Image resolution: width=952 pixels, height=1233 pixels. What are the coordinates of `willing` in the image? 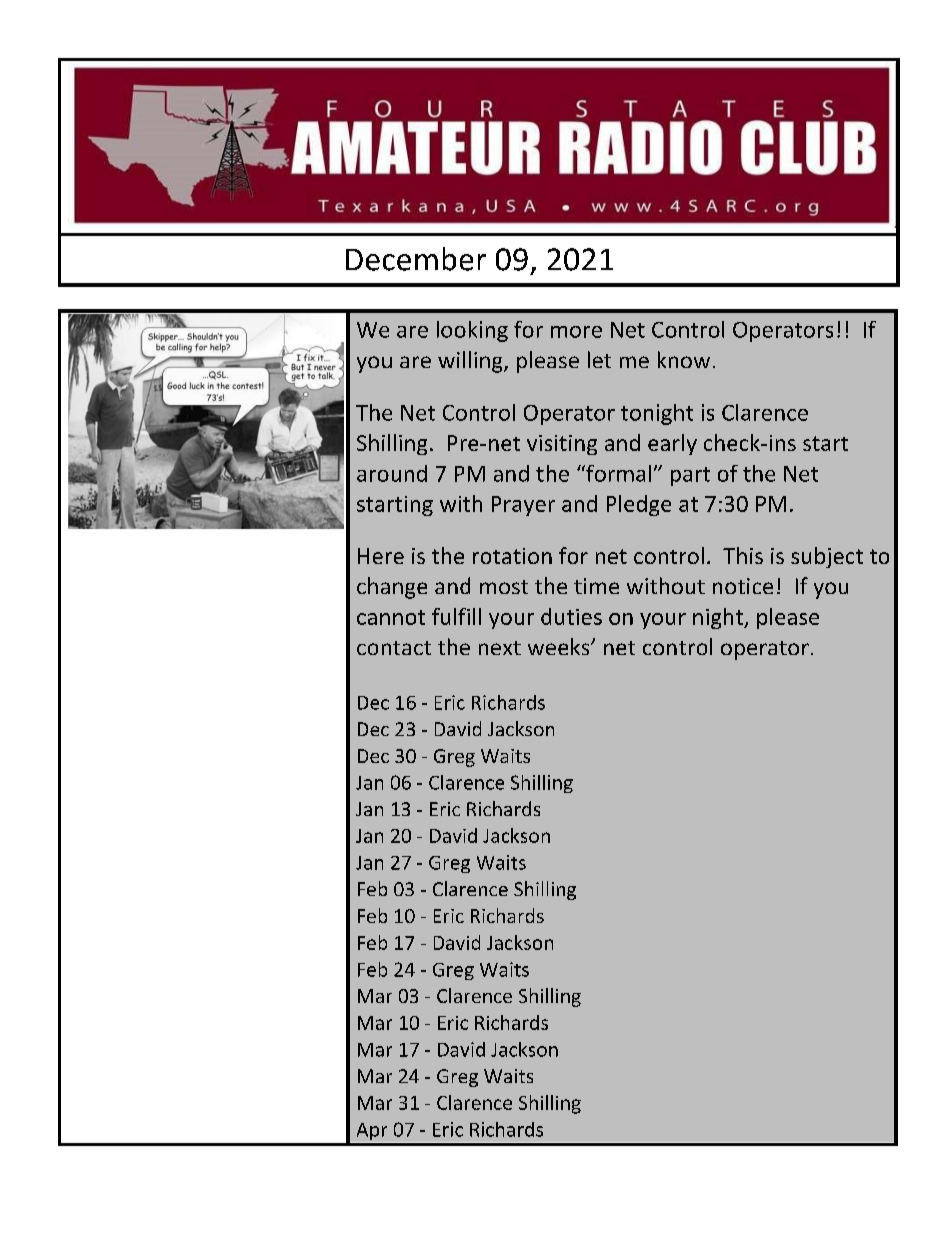 It's located at (471, 362).
